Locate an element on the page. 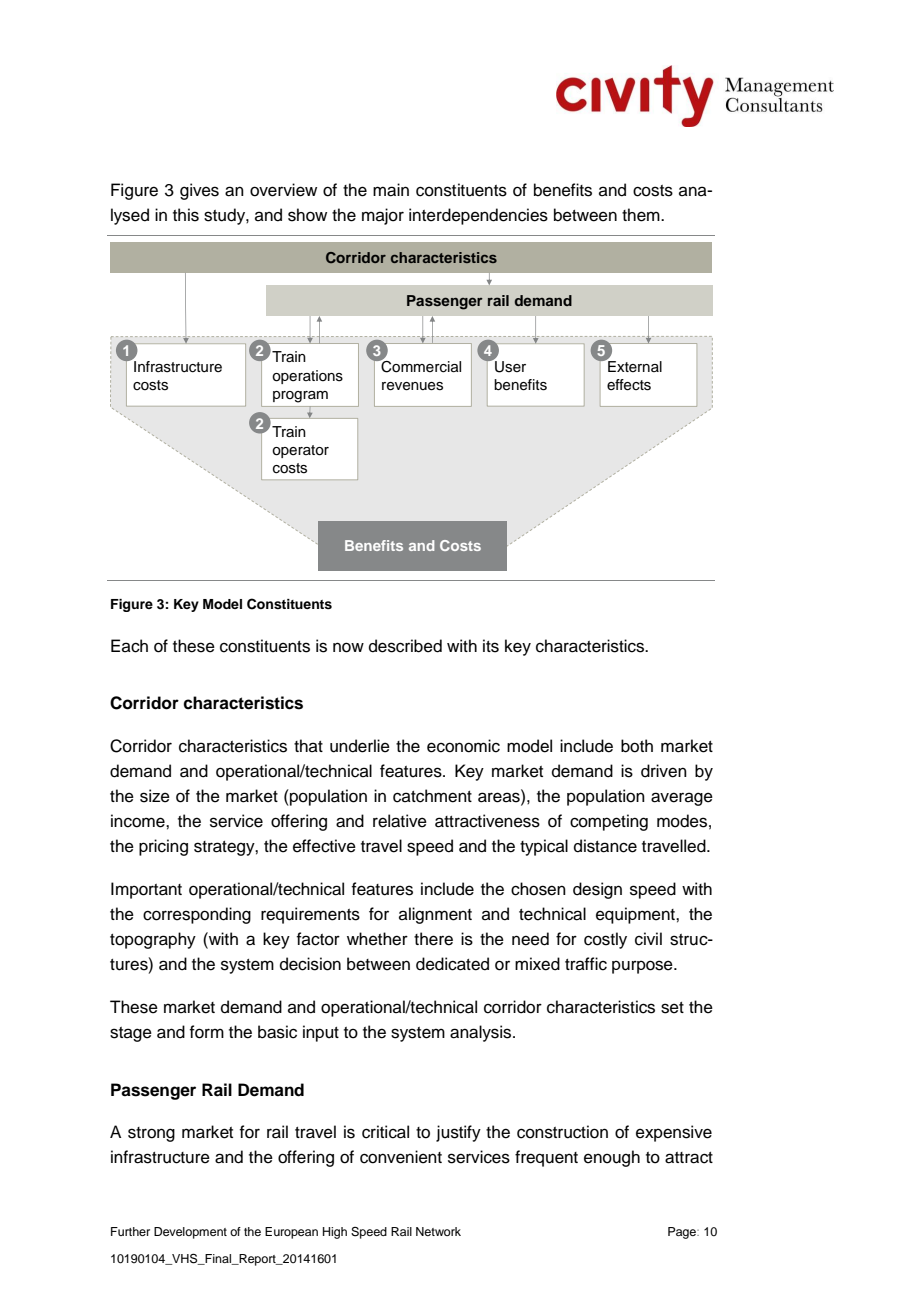 This page has width=924, height=1309. them is located at coordinates (642, 215).
